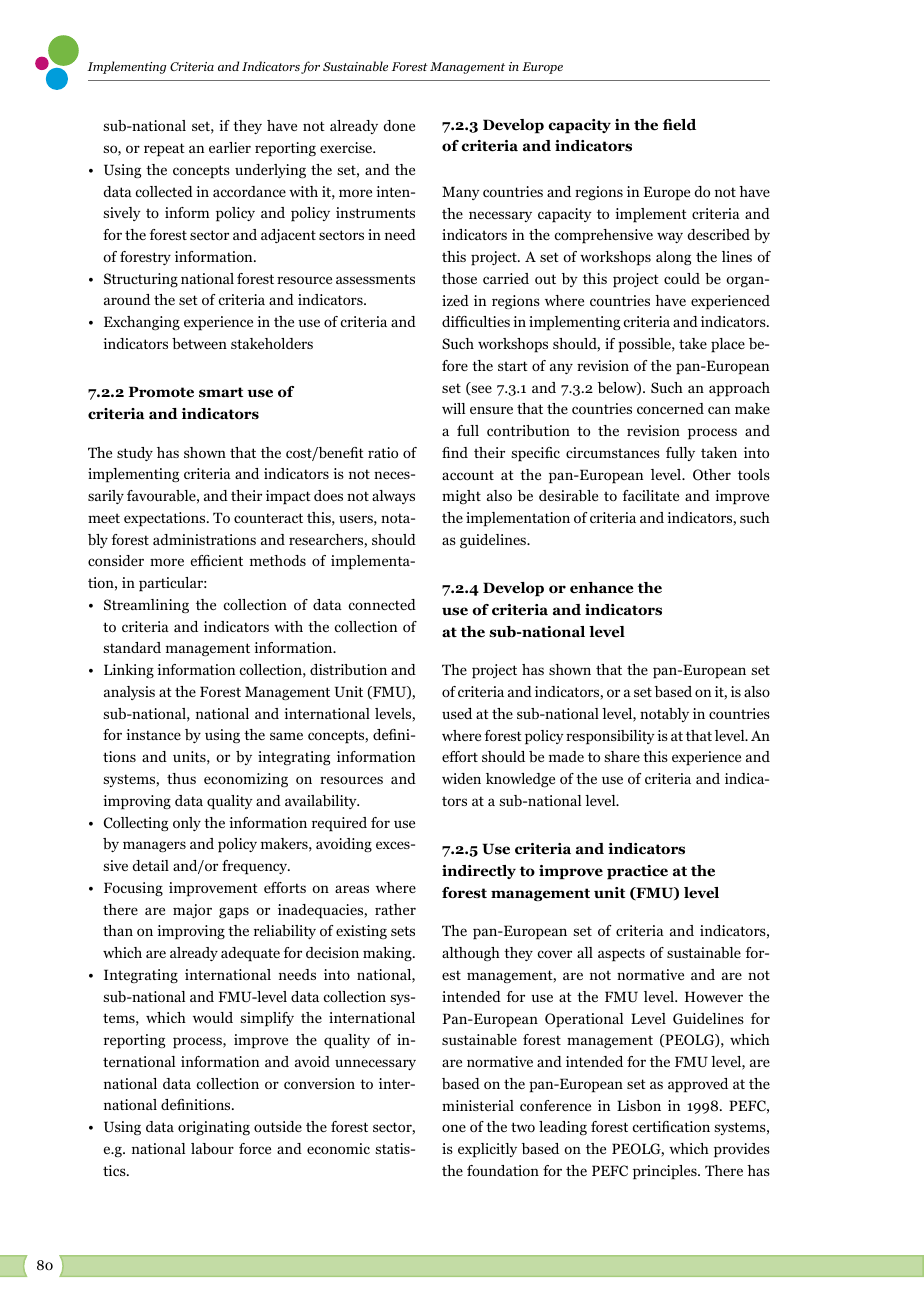 The width and height of the screenshot is (924, 1308). I want to click on repeat, so click(164, 150).
